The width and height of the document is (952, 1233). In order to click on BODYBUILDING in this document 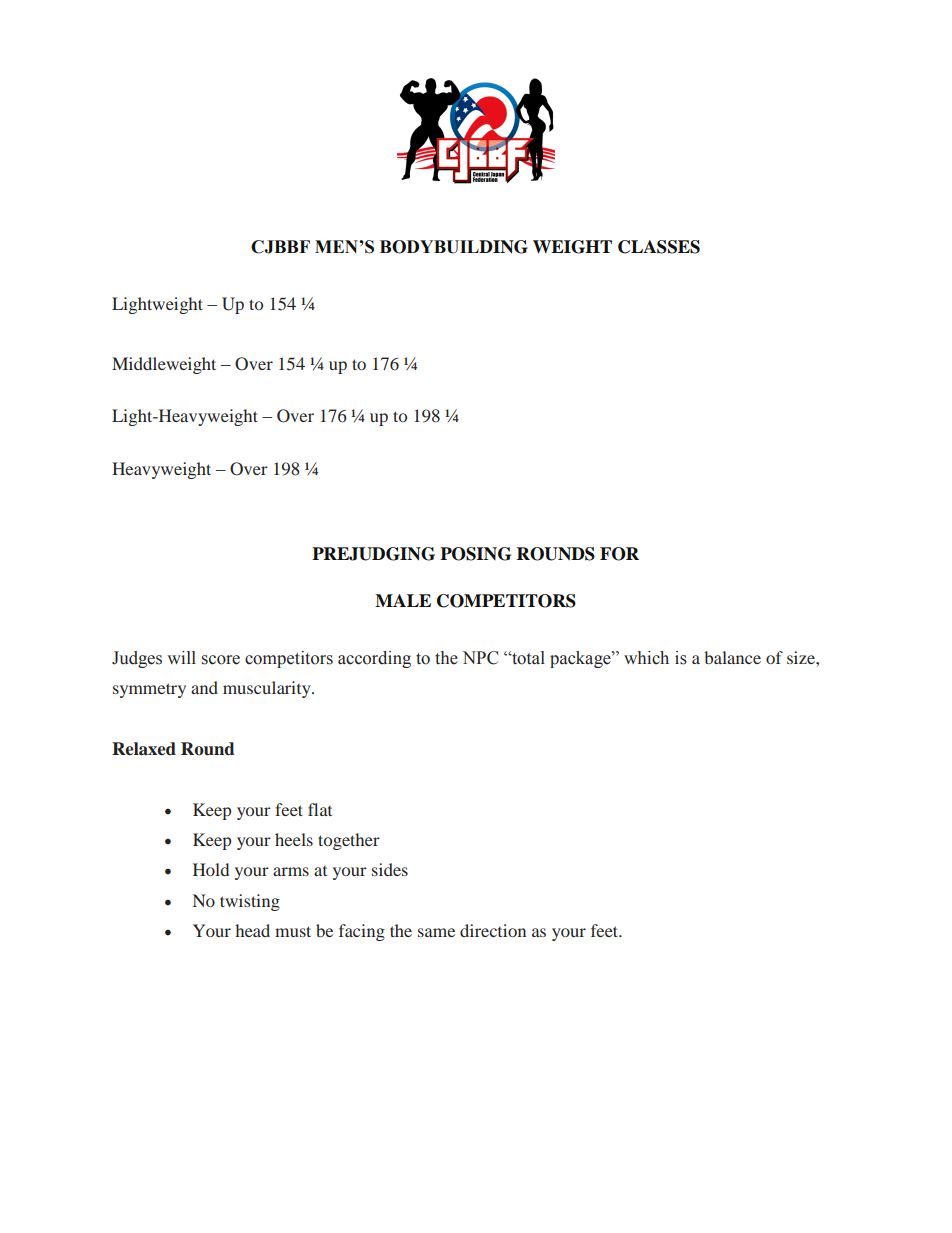, I will do `click(454, 247)`.
